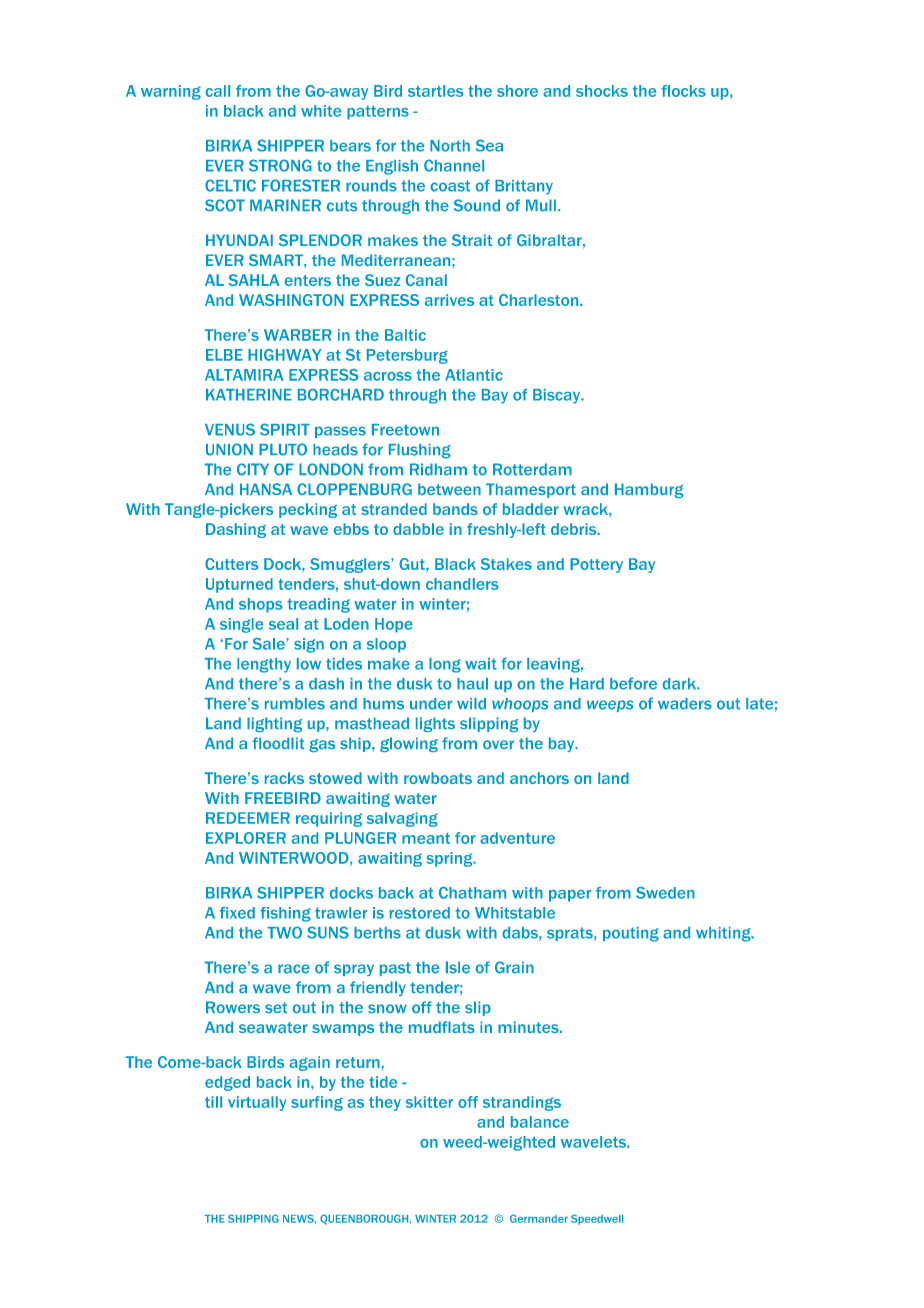 The height and width of the screenshot is (1308, 924). I want to click on EXPLORER, so click(246, 838).
